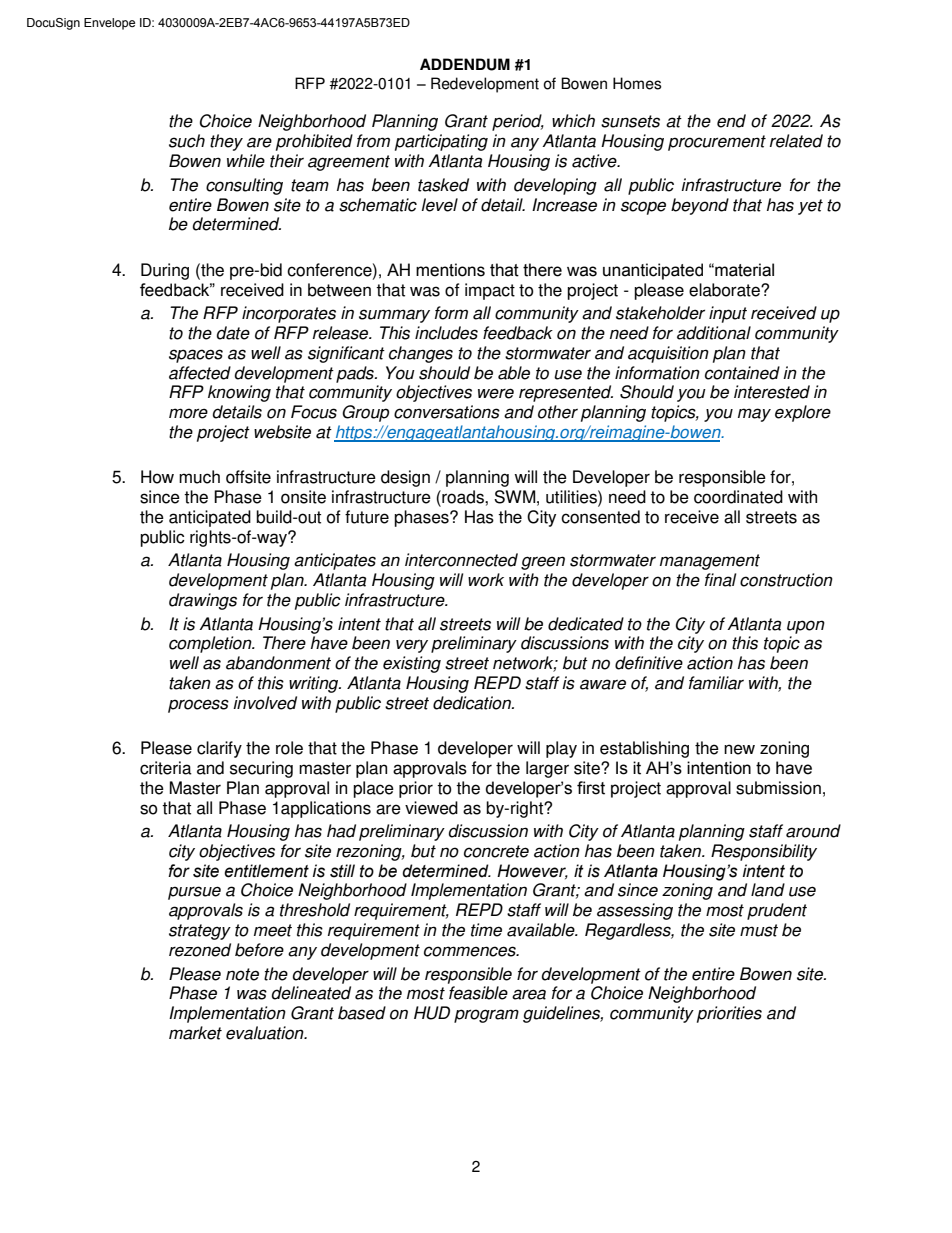 This image has height=1233, width=952. I want to click on involved, so click(265, 703).
